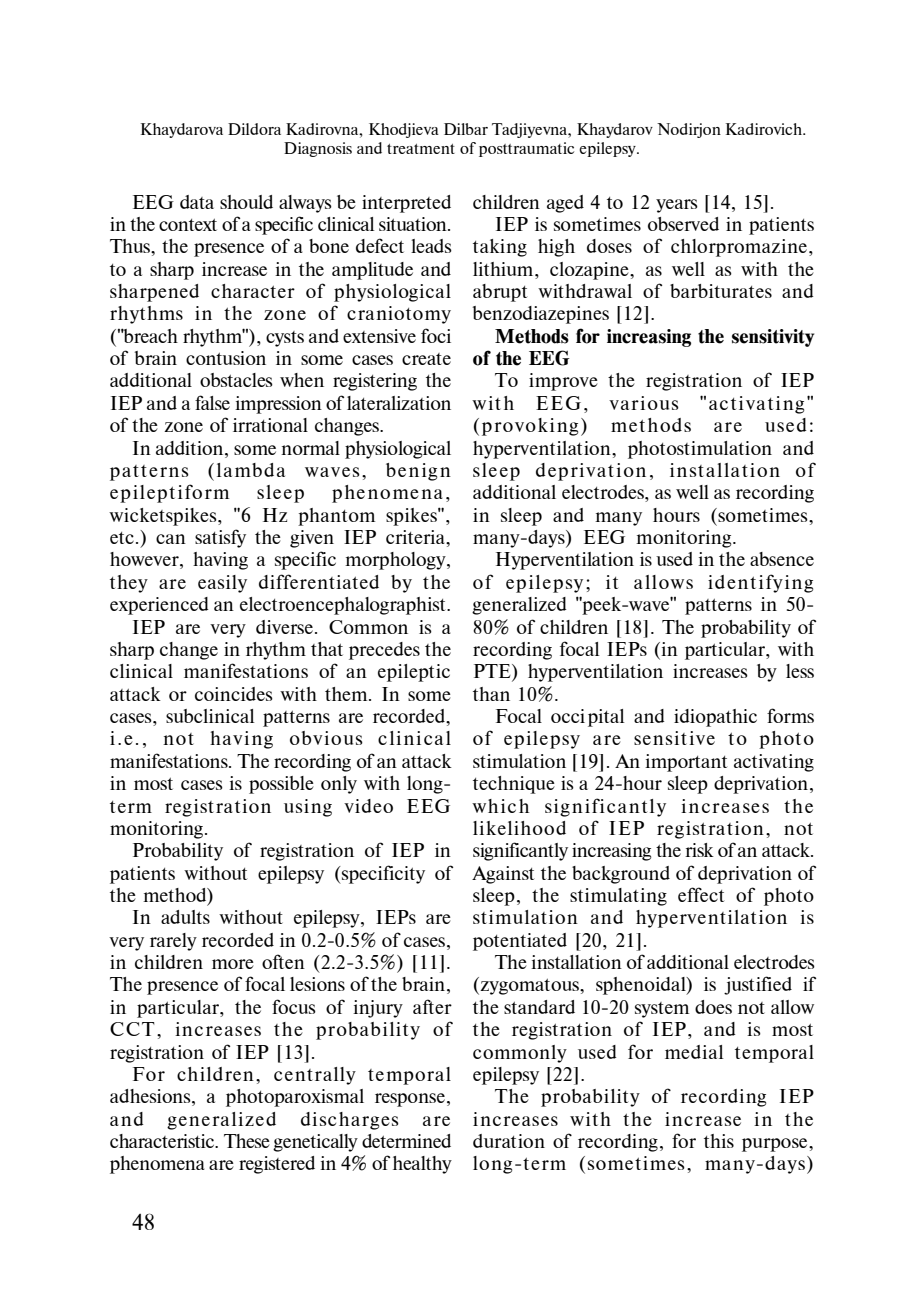  What do you see at coordinates (719, 1141) in the image?
I see `this` at bounding box center [719, 1141].
